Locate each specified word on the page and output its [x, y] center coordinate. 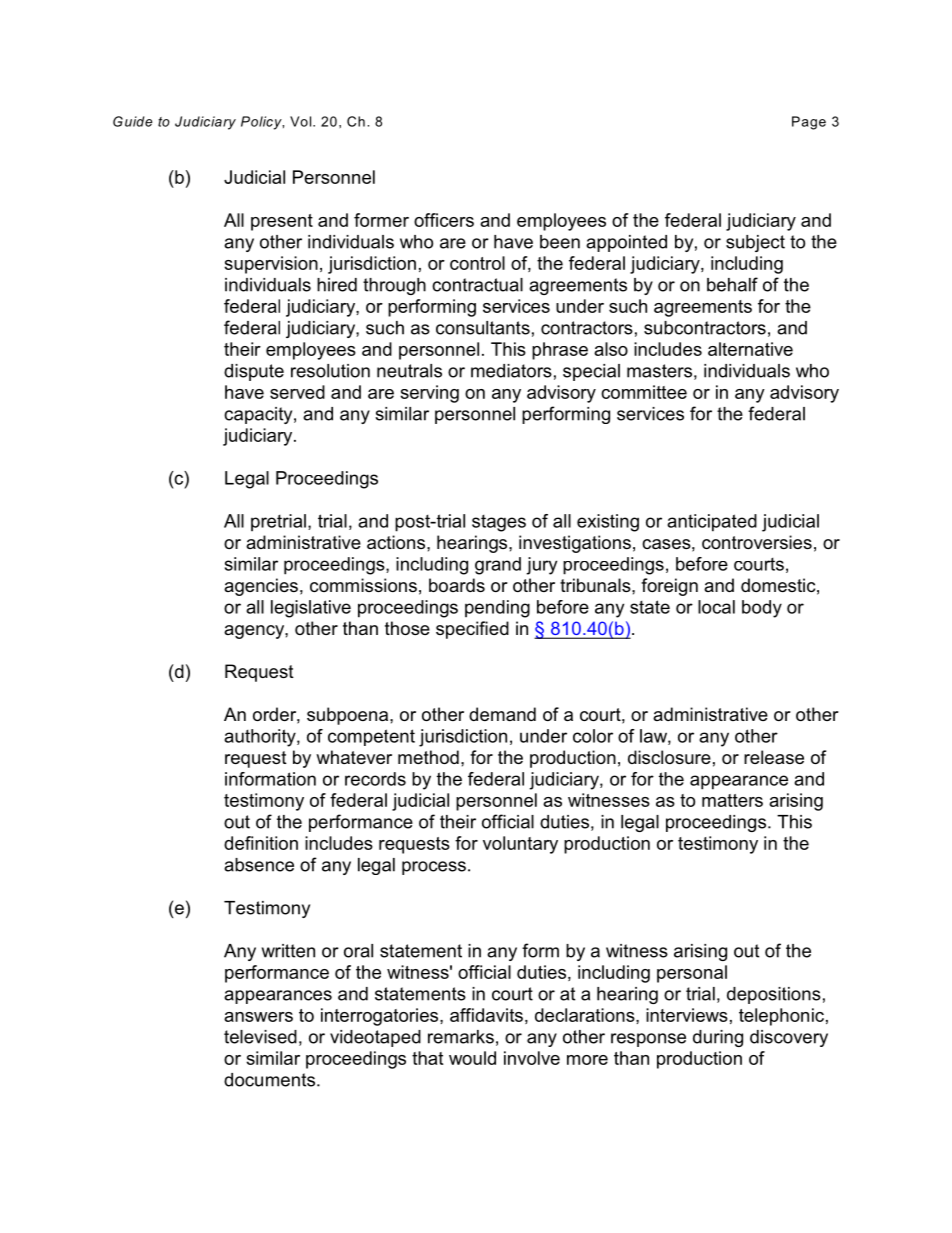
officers [444, 220]
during [718, 1038]
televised [260, 1037]
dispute [254, 372]
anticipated [712, 523]
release [774, 757]
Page [809, 123]
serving [429, 394]
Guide [132, 121]
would [472, 1058]
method [428, 757]
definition [261, 843]
